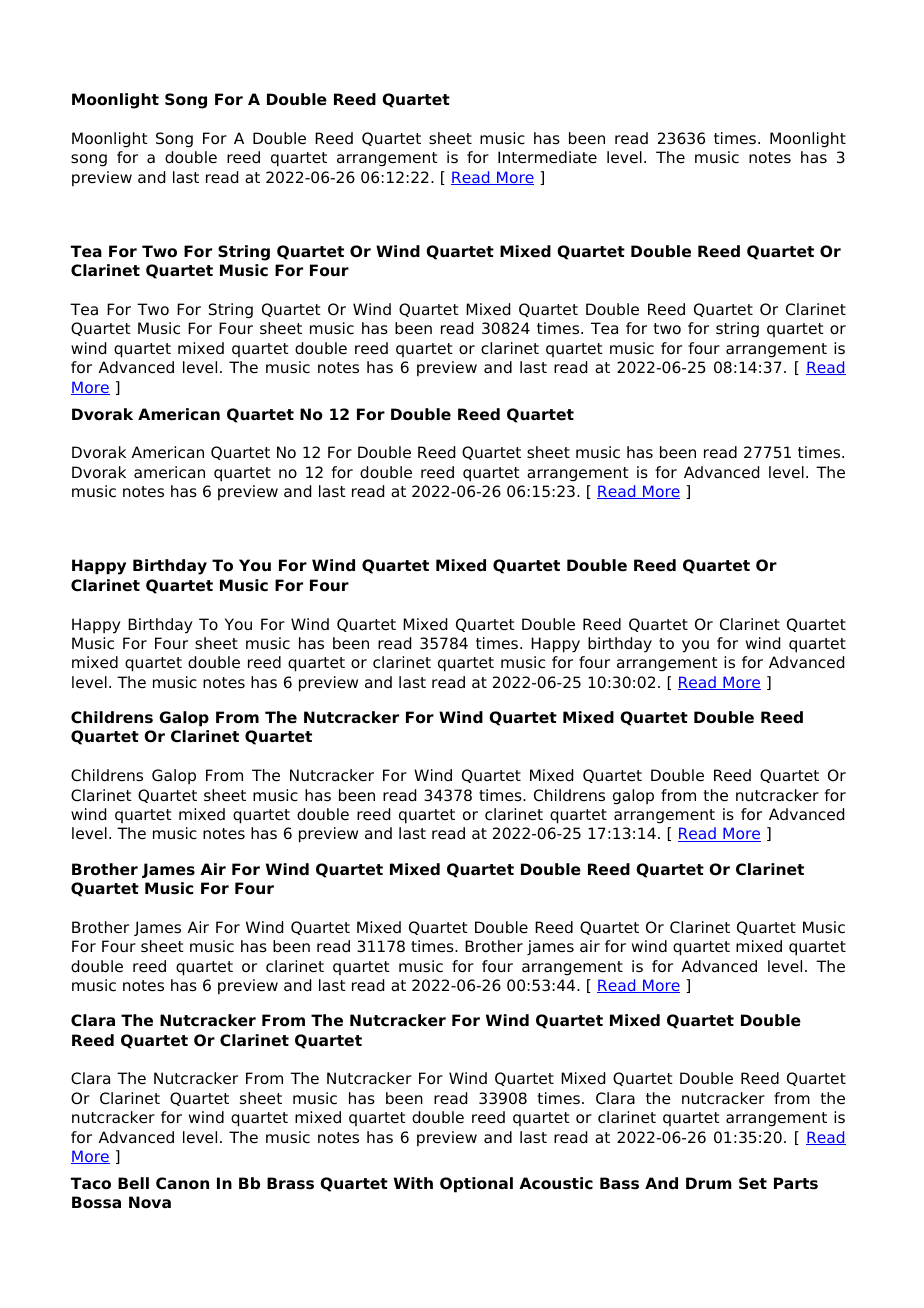  Describe the element at coordinates (753, 1183) in the screenshot. I see `Set` at that location.
